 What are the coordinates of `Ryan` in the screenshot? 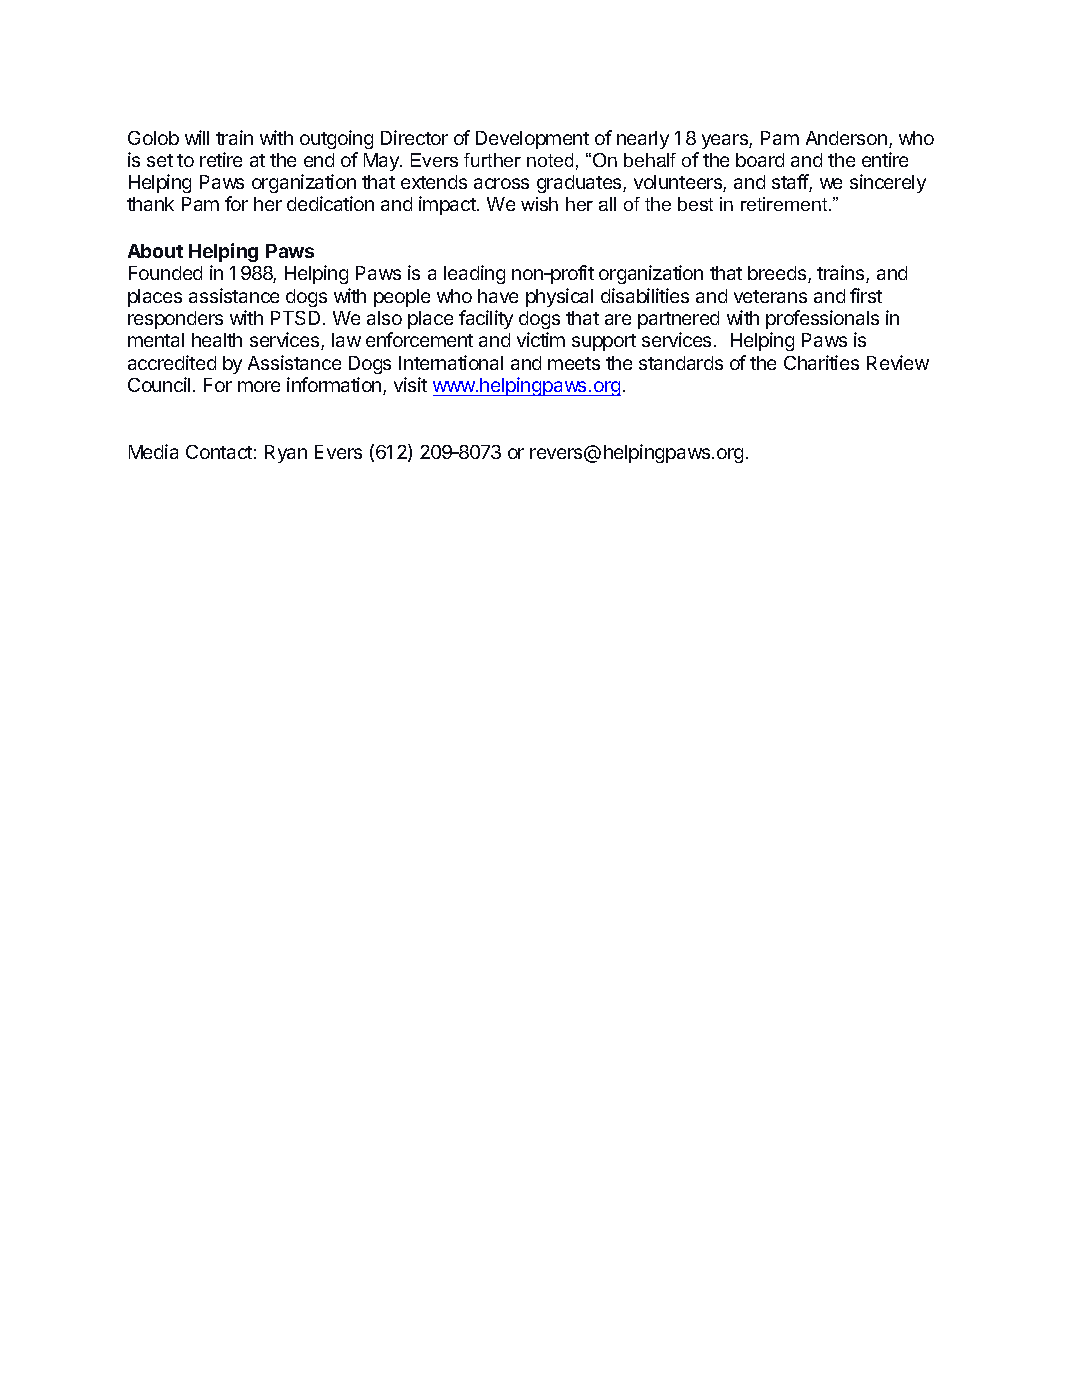 It's located at (286, 454).
